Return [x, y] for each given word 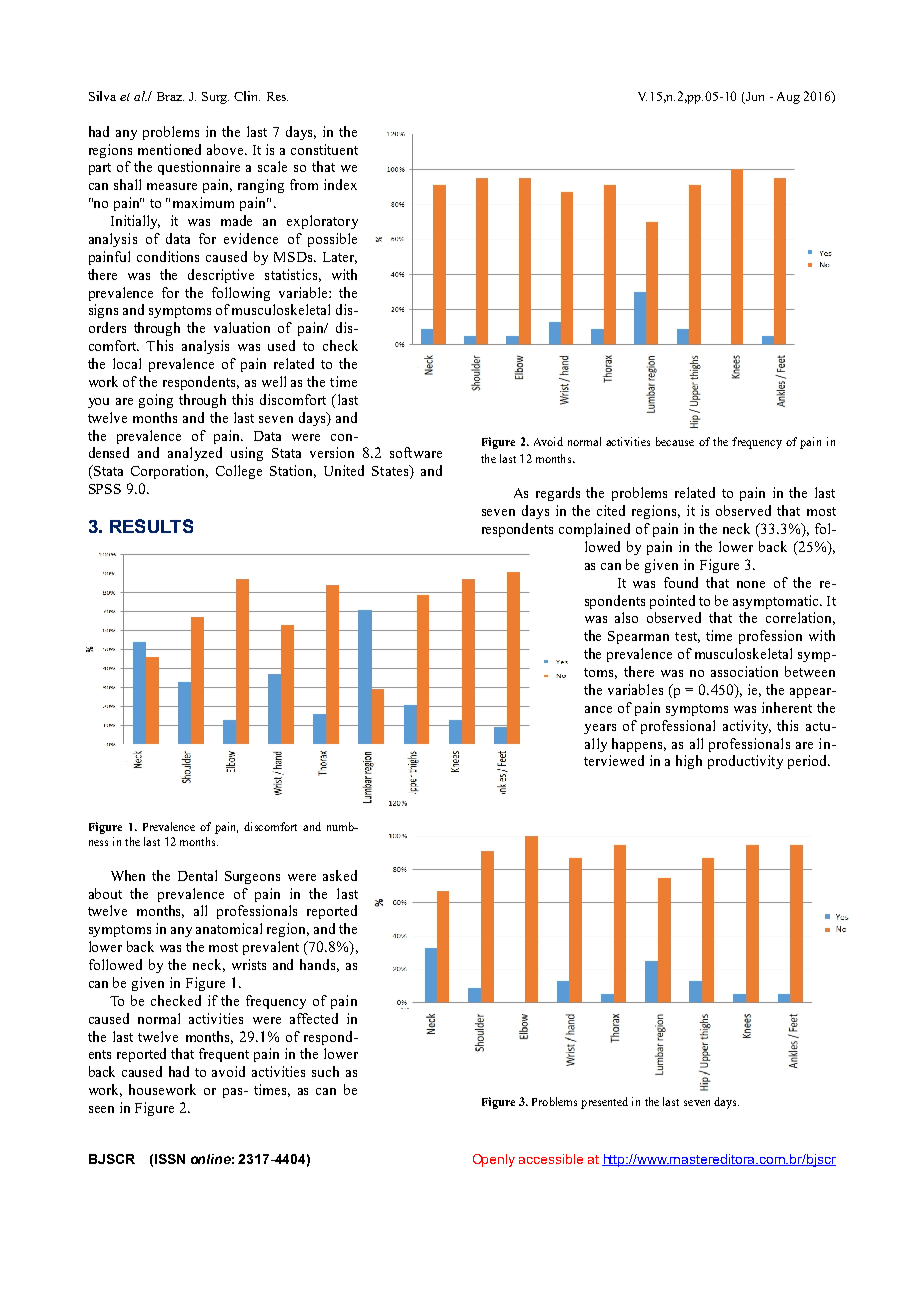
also [626, 617]
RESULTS [151, 526]
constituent [324, 149]
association [744, 671]
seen [101, 1109]
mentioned [169, 149]
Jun [755, 96]
